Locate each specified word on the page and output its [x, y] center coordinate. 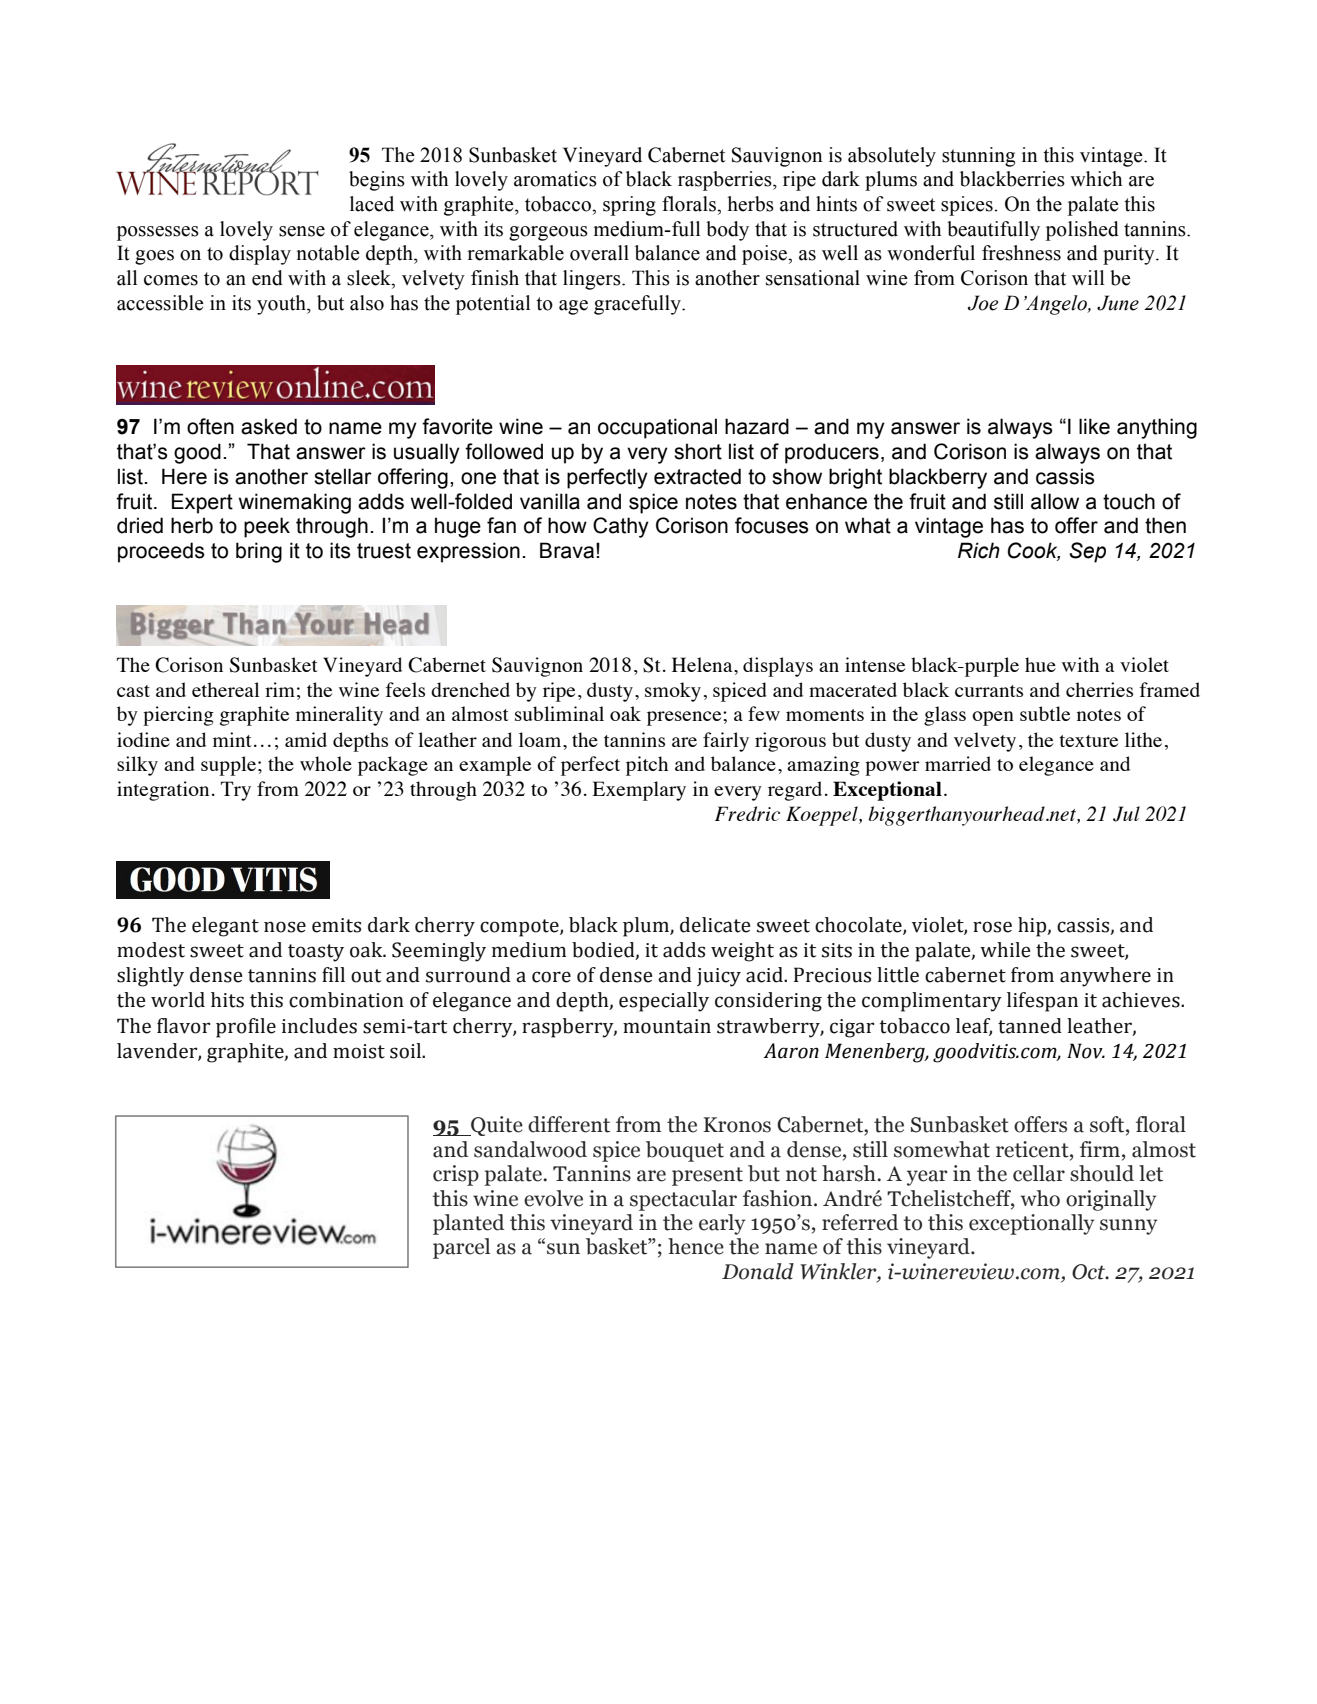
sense [302, 231]
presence [685, 718]
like [1094, 426]
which [1096, 179]
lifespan [1042, 1002]
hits [227, 1000]
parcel [461, 1248]
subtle [1045, 713]
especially [664, 1002]
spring [629, 206]
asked [269, 426]
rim [280, 689]
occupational [657, 428]
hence [696, 1246]
